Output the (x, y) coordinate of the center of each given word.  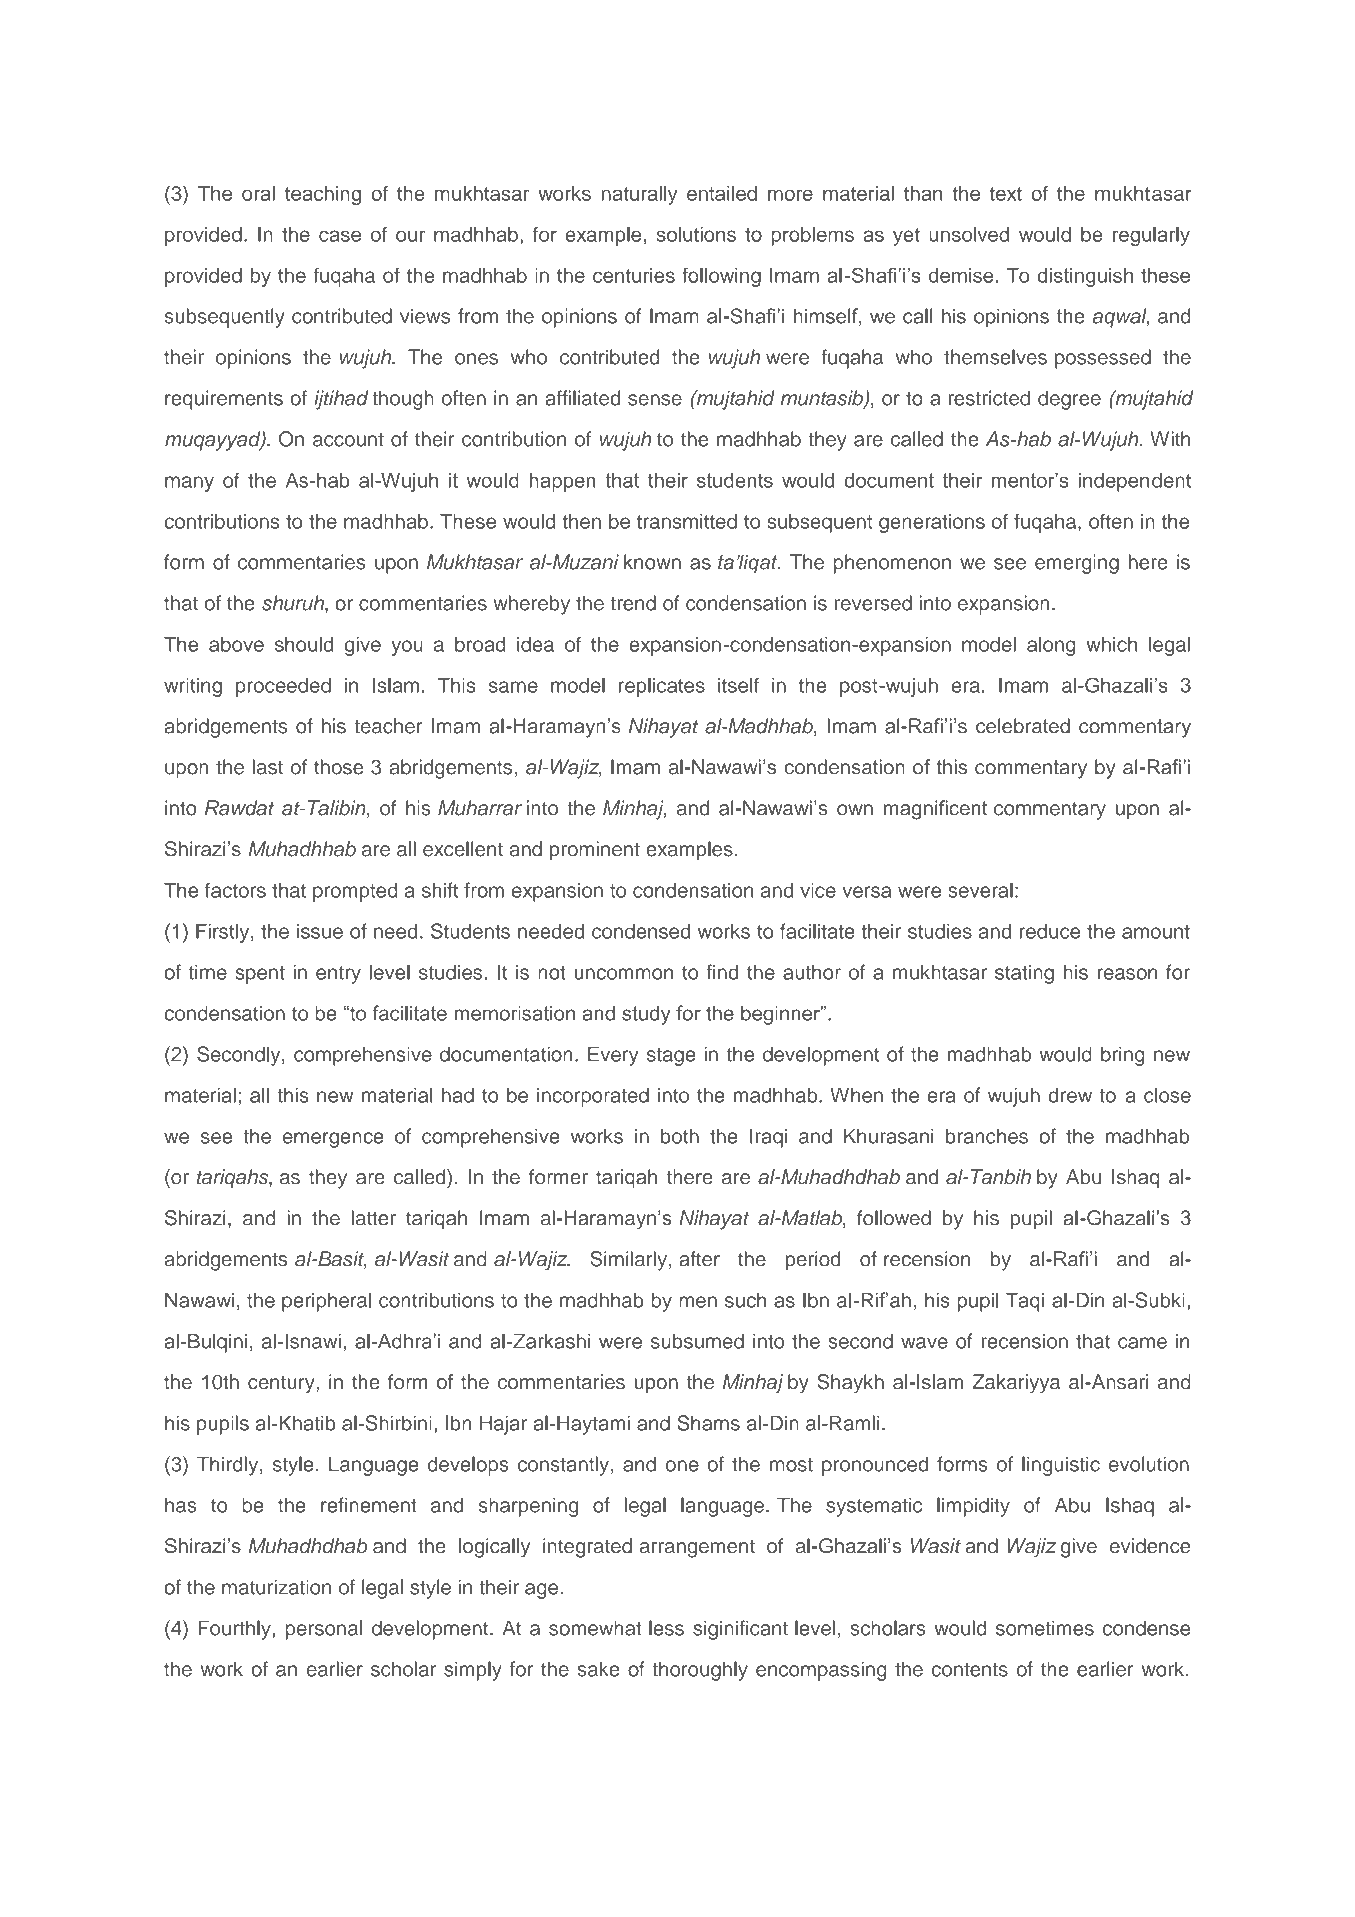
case (340, 236)
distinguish (1085, 277)
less (666, 1628)
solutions (696, 234)
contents (970, 1670)
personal (323, 1630)
